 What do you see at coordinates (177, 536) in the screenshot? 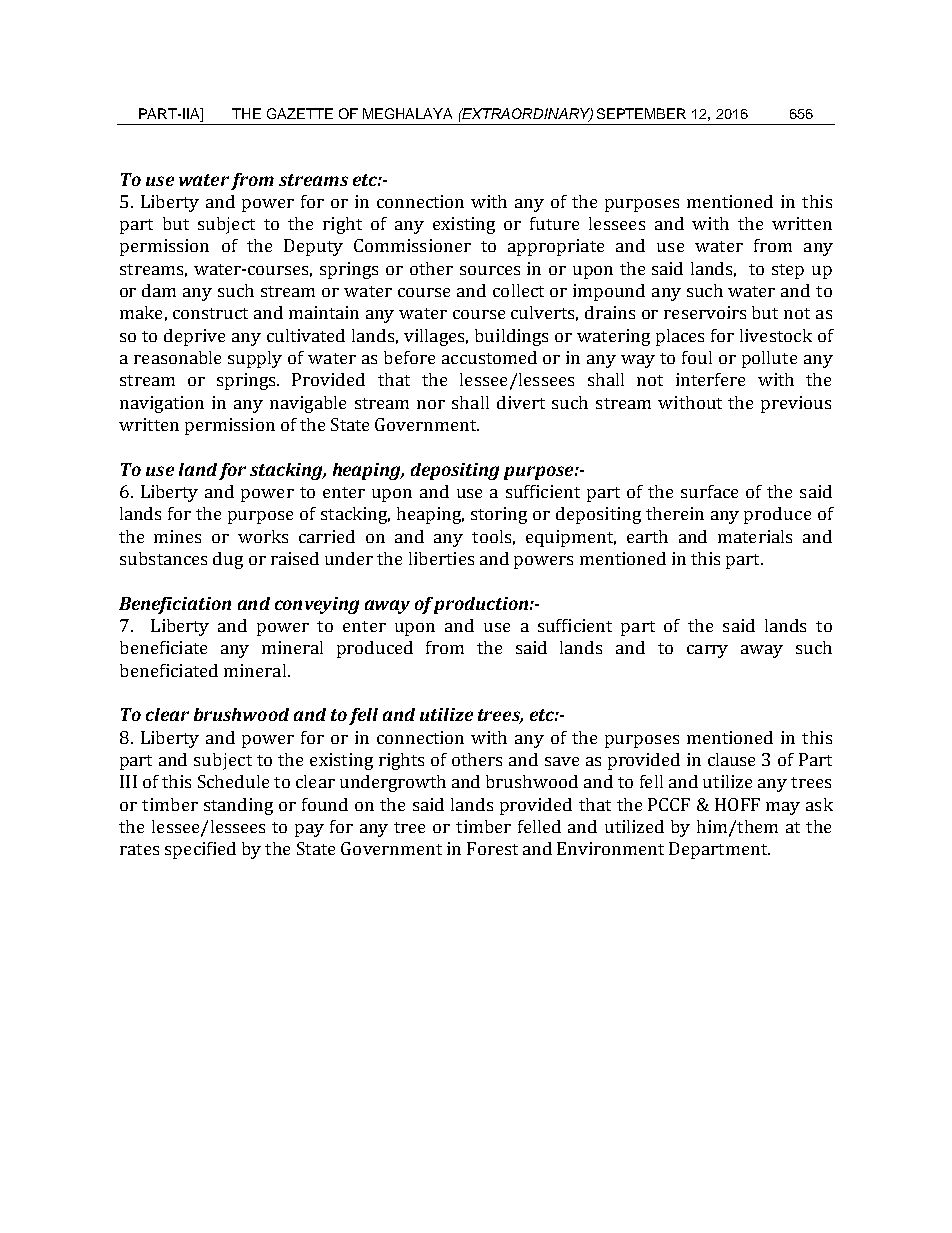
I see `mines` at bounding box center [177, 536].
